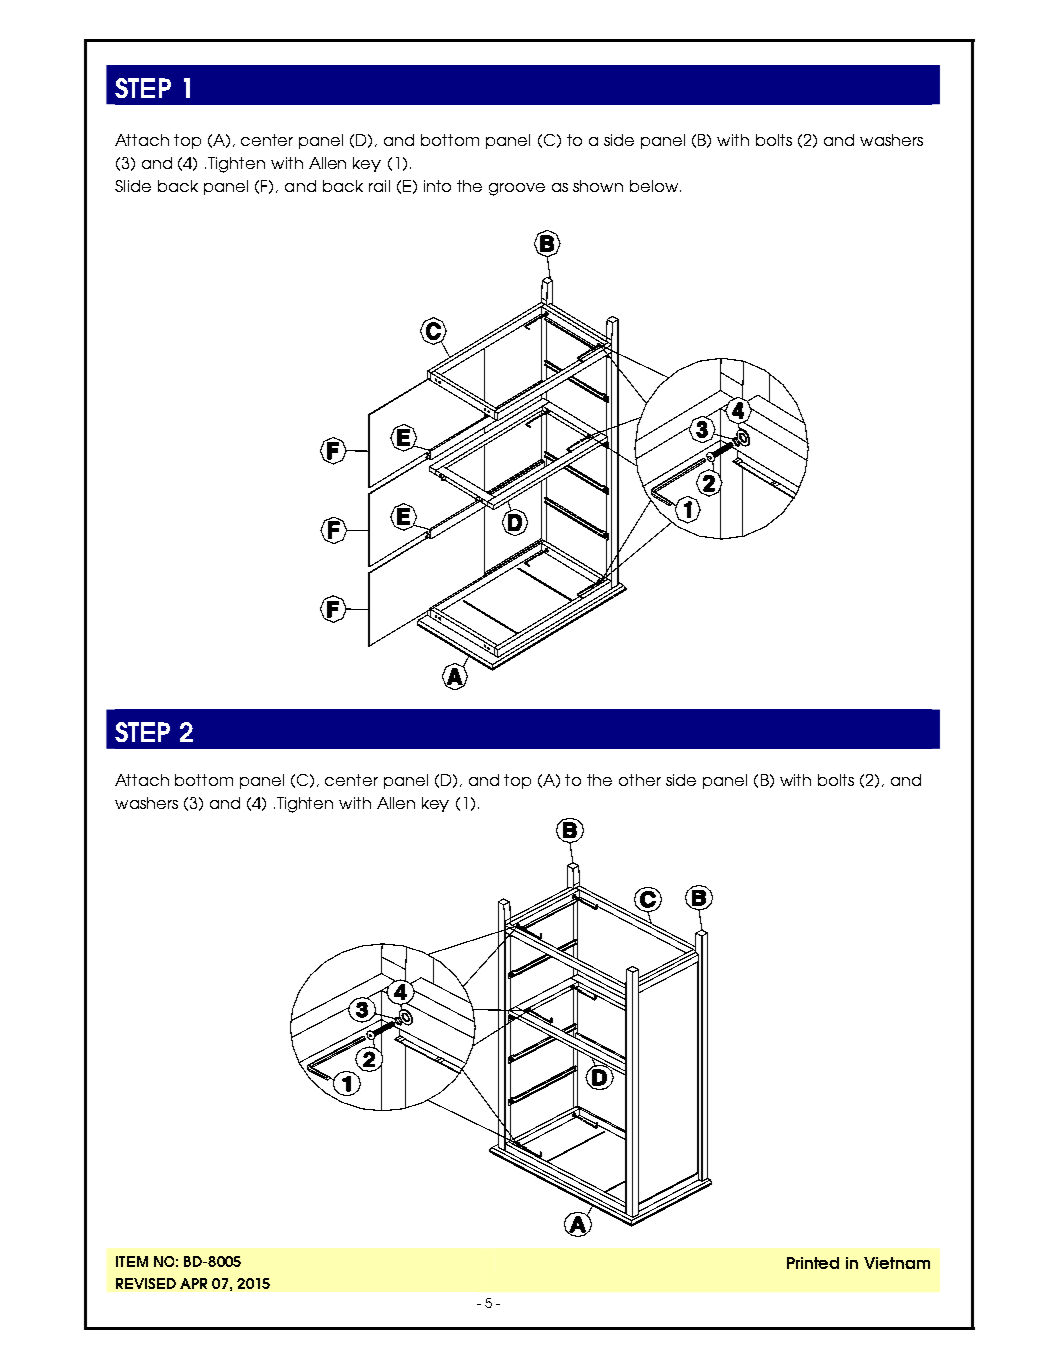 This document has width=1058, height=1369. What do you see at coordinates (146, 1283) in the document?
I see `REVISED` at bounding box center [146, 1283].
